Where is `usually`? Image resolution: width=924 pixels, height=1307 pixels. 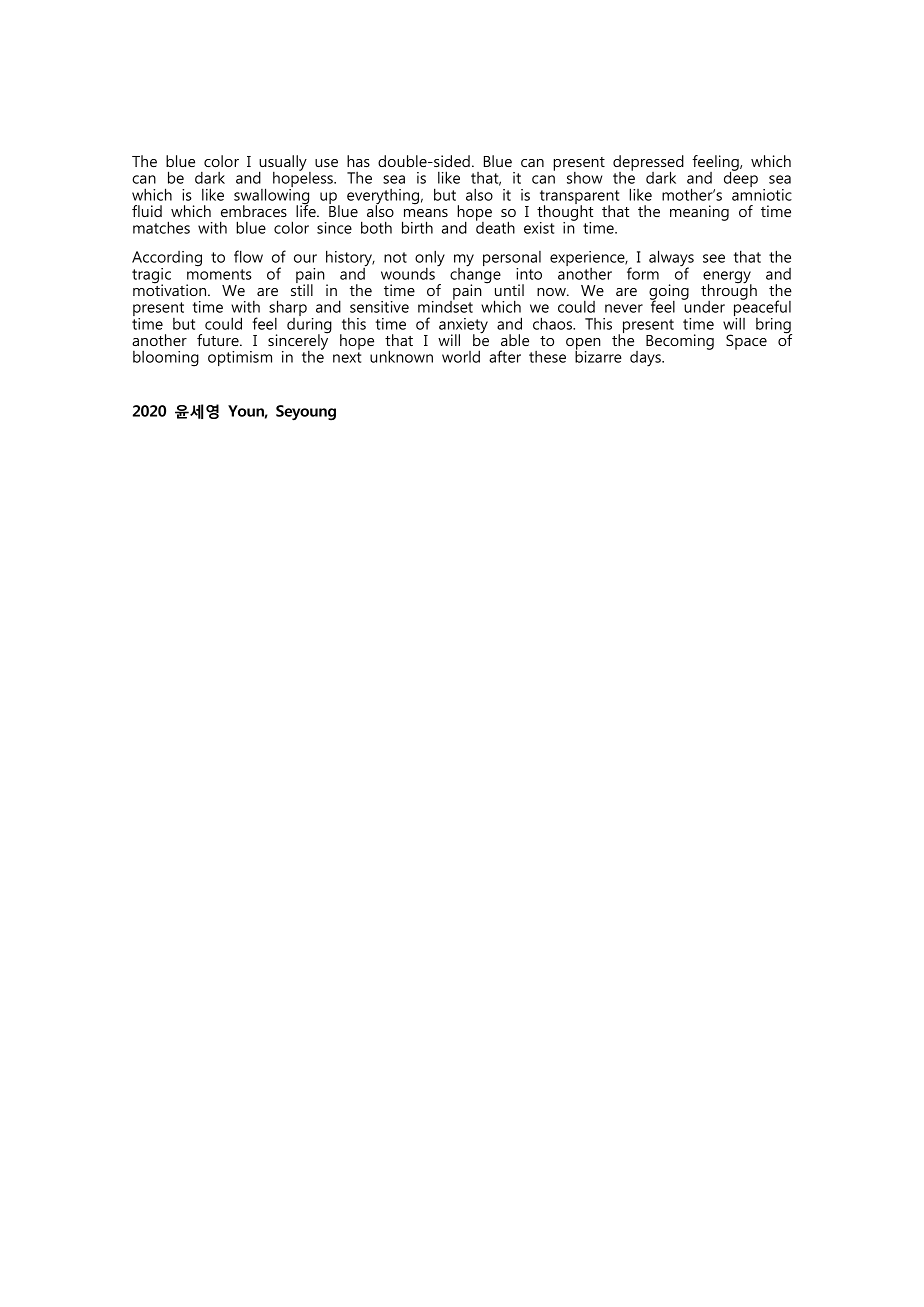
usually is located at coordinates (283, 164).
